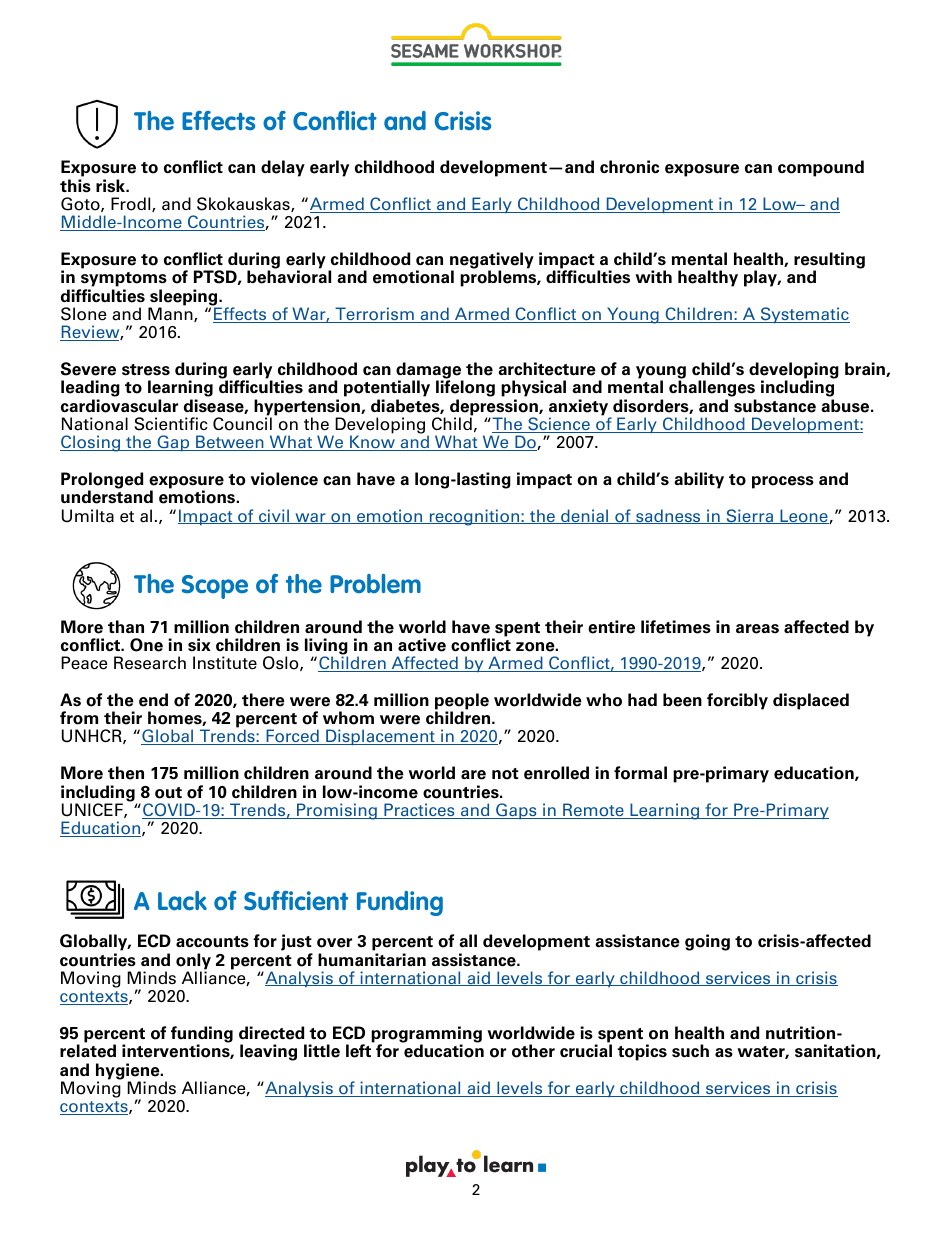  What do you see at coordinates (107, 497) in the screenshot?
I see `understand` at bounding box center [107, 497].
